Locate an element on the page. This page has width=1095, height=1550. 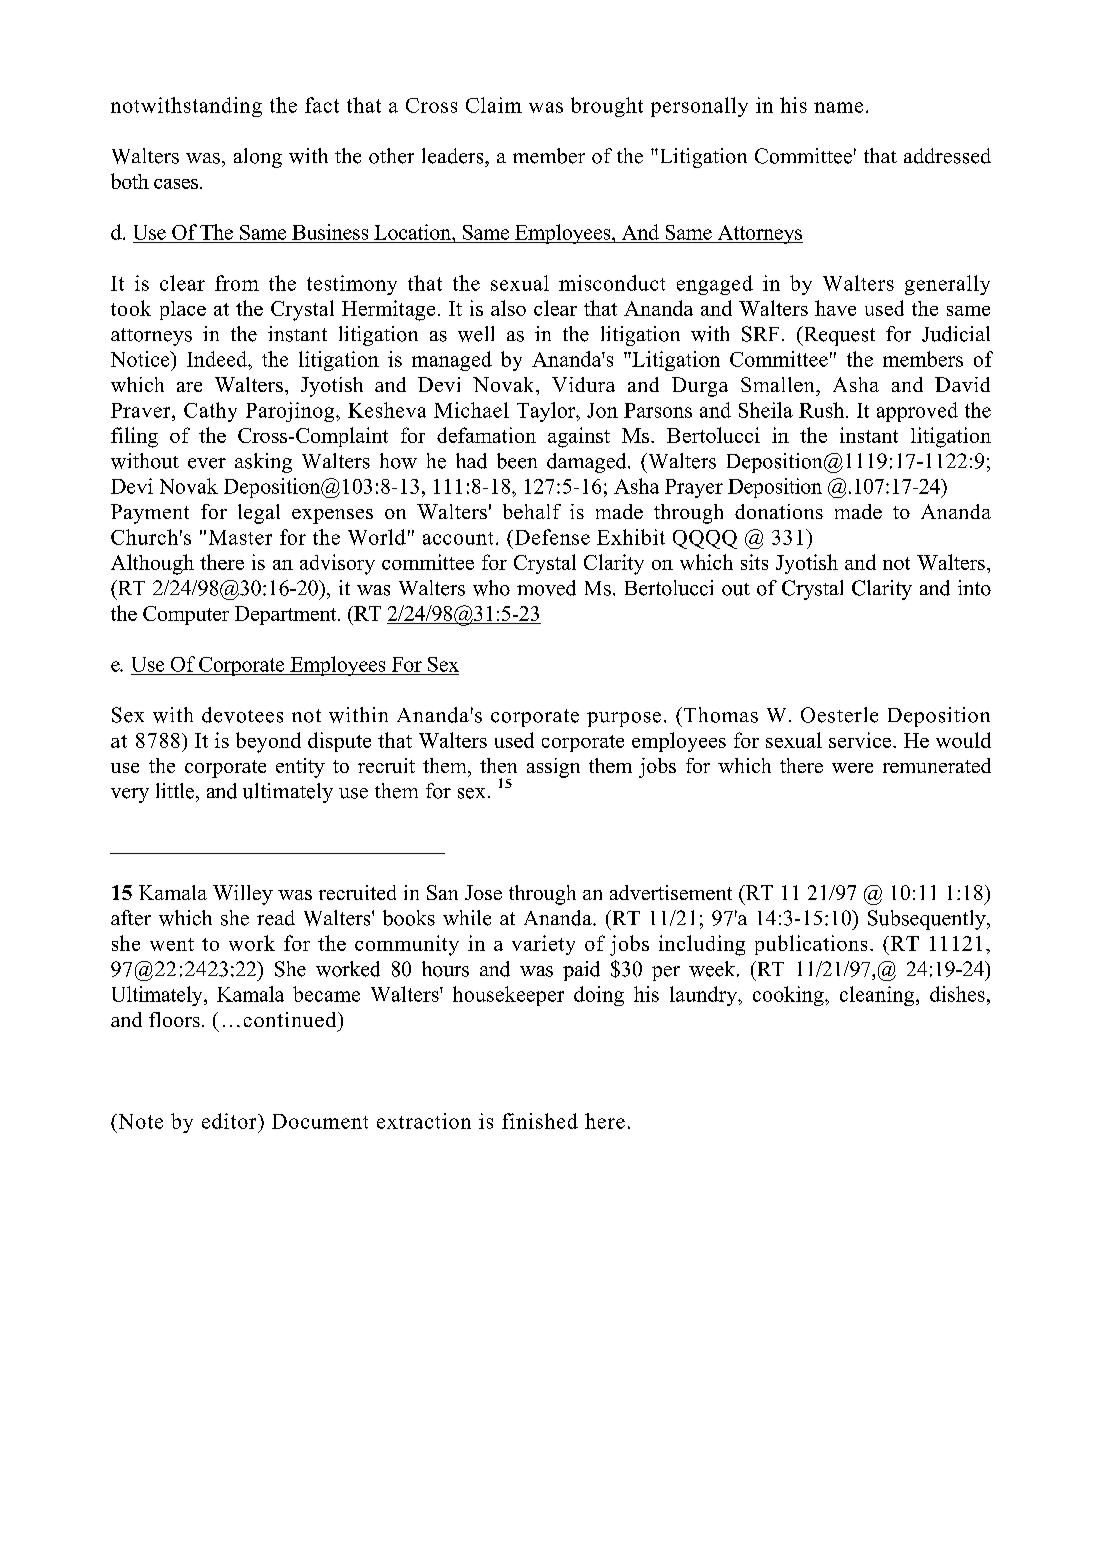
brought is located at coordinates (607, 107).
